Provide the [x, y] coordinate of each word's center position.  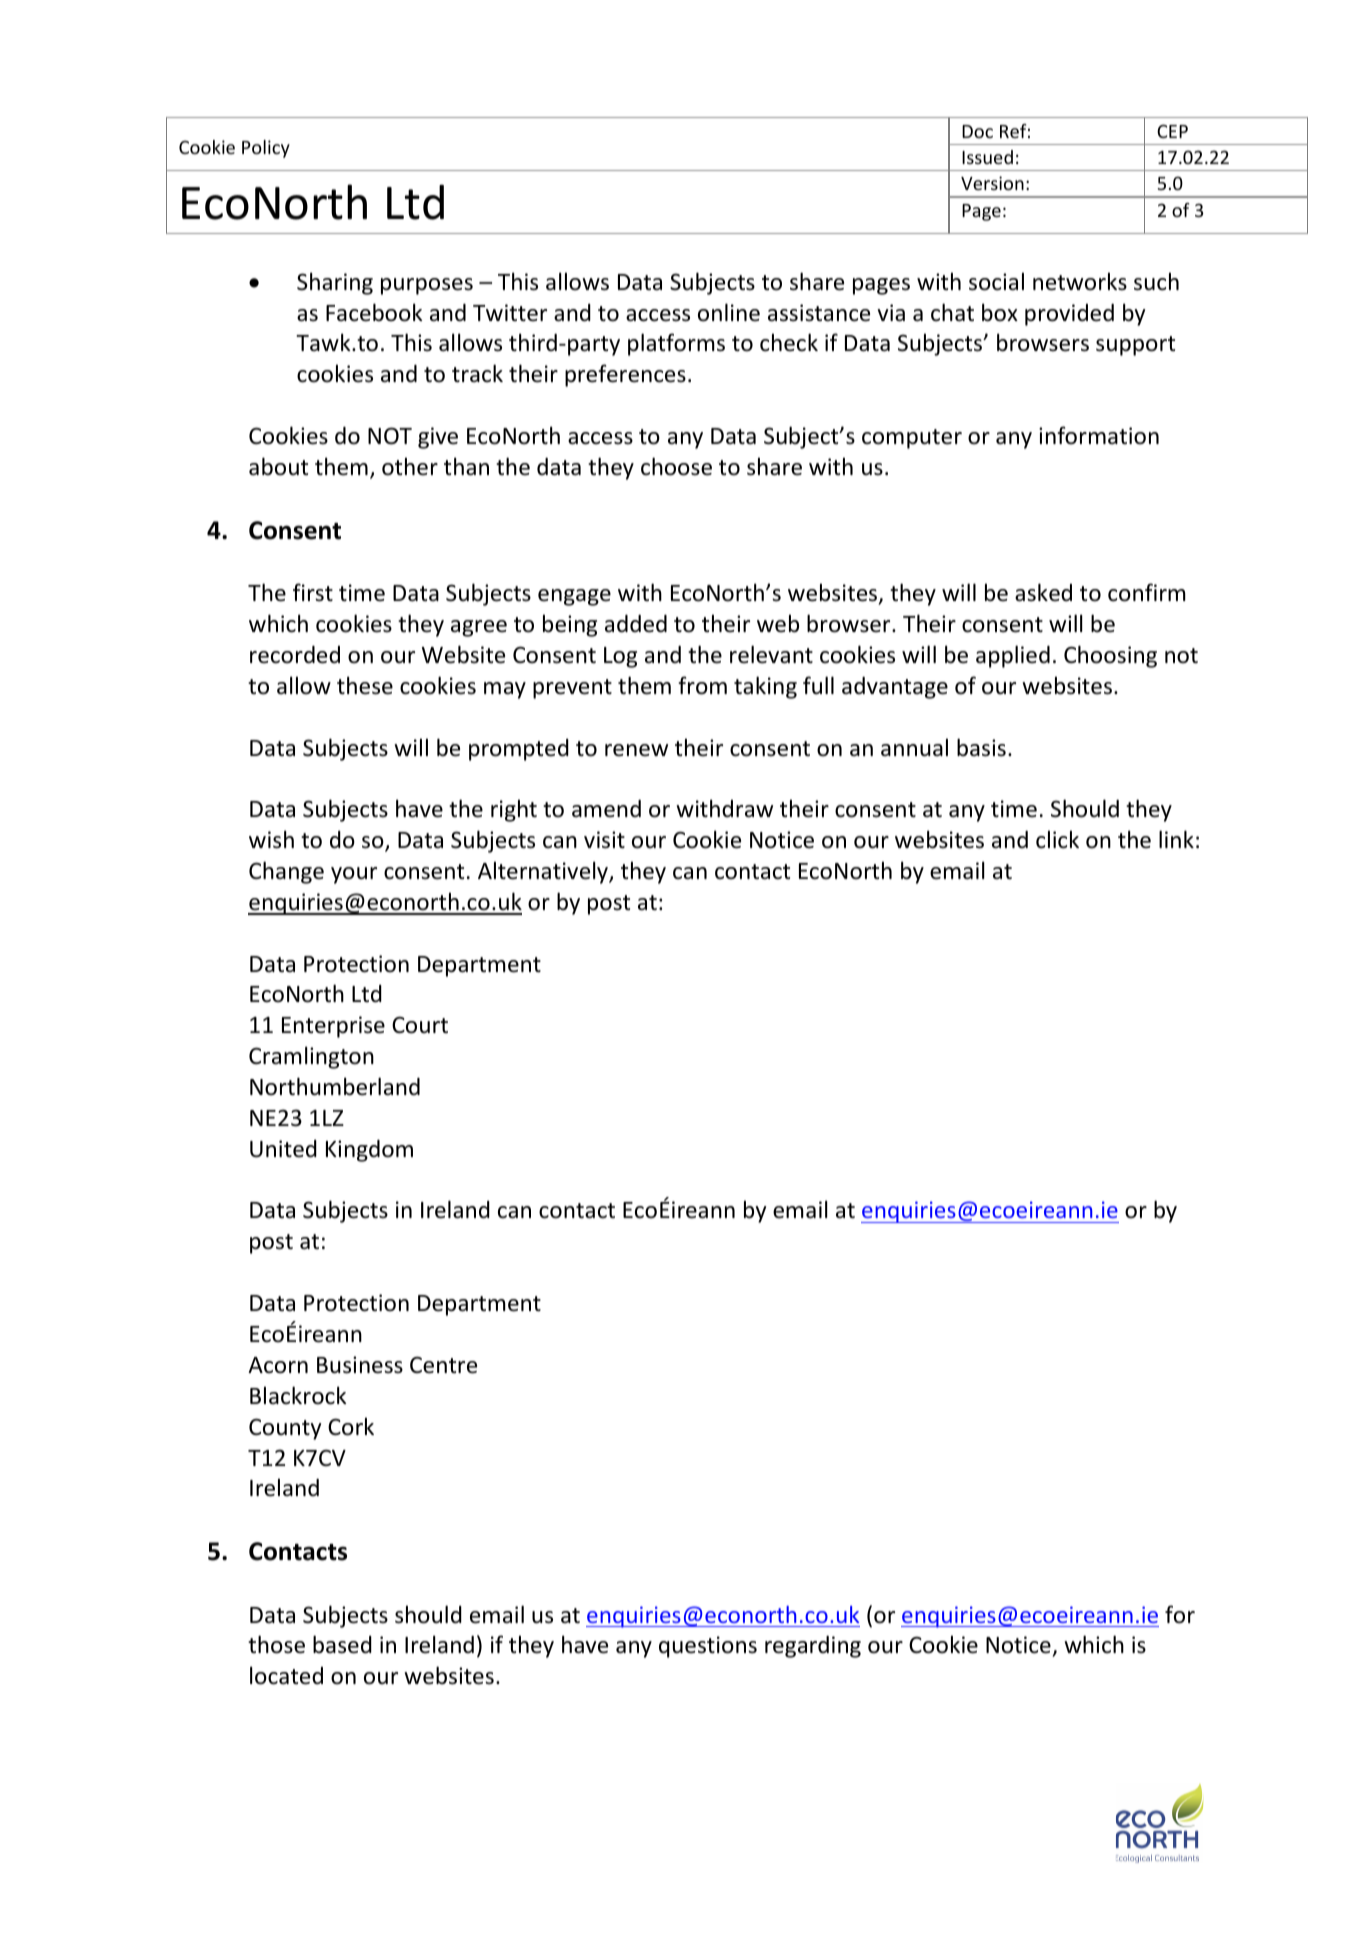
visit [604, 840]
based [342, 1644]
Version [992, 183]
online [729, 312]
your [354, 875]
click [1057, 839]
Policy [266, 149]
